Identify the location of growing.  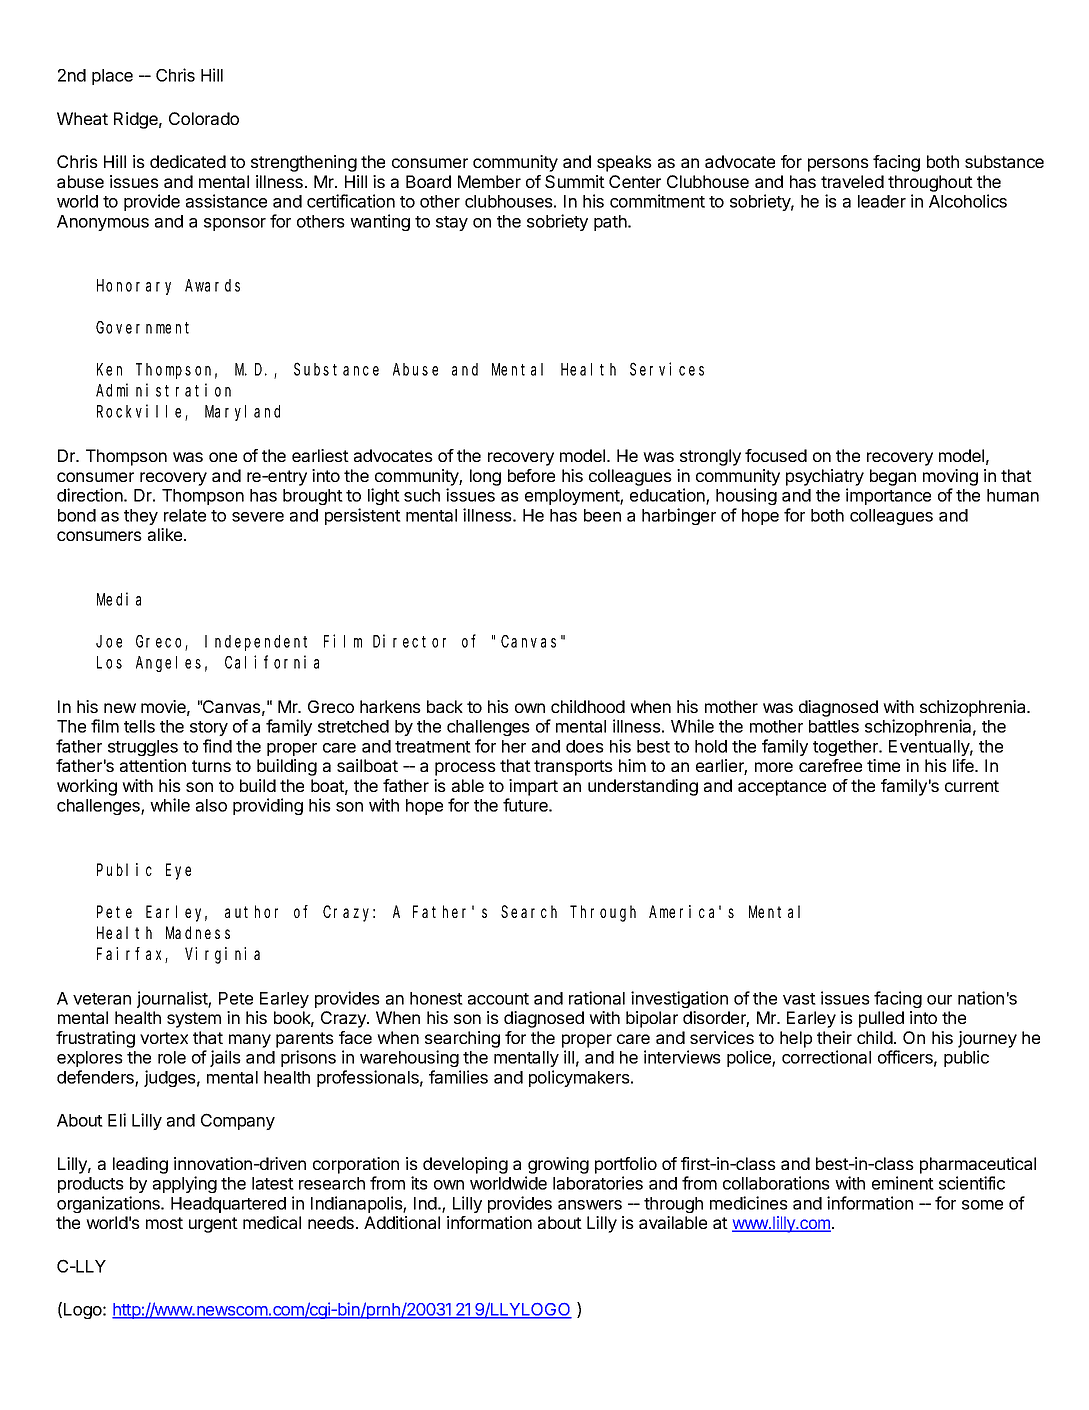
(558, 1165).
